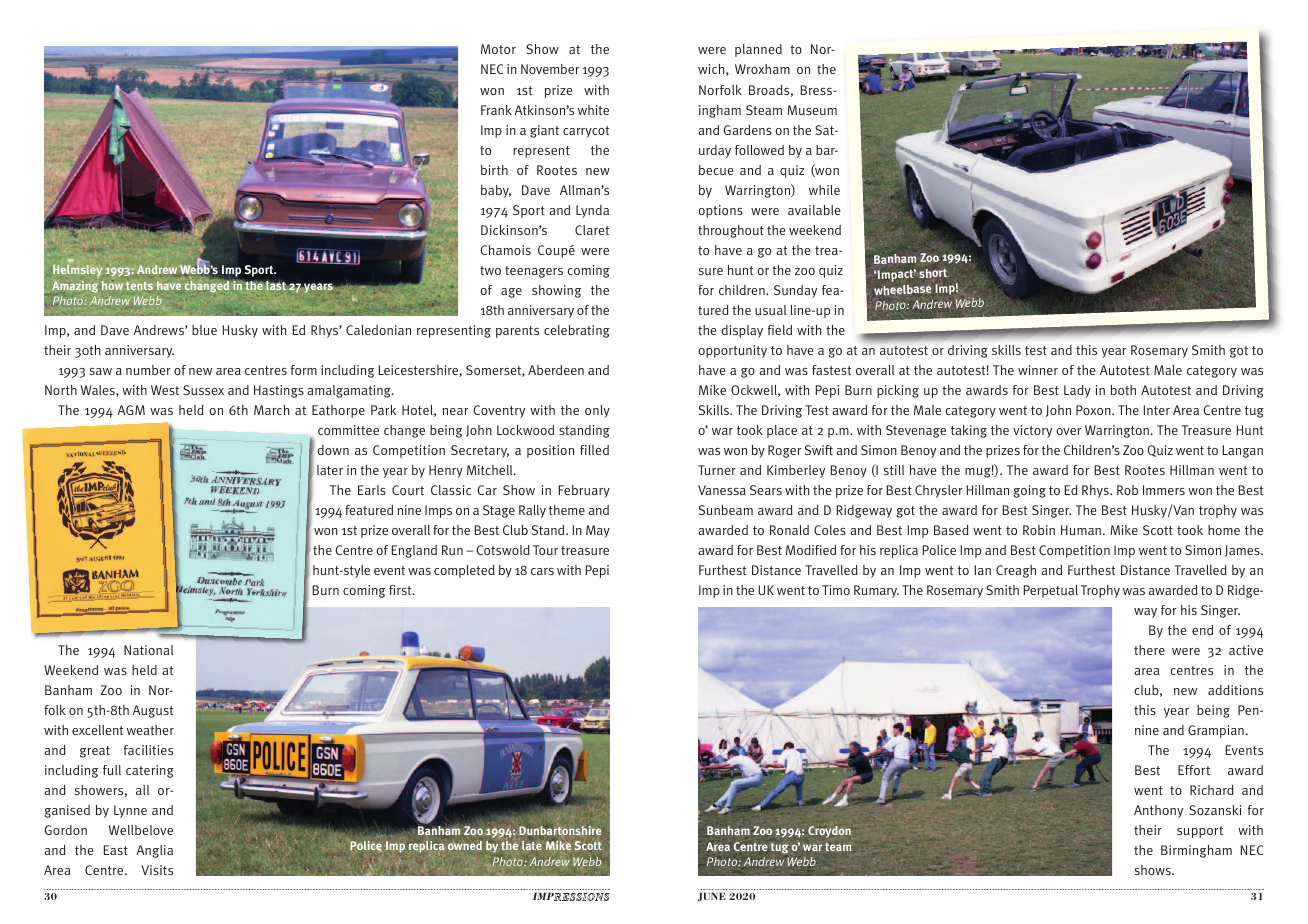 The width and height of the image is (1308, 924). I want to click on JUNE, so click(712, 896).
